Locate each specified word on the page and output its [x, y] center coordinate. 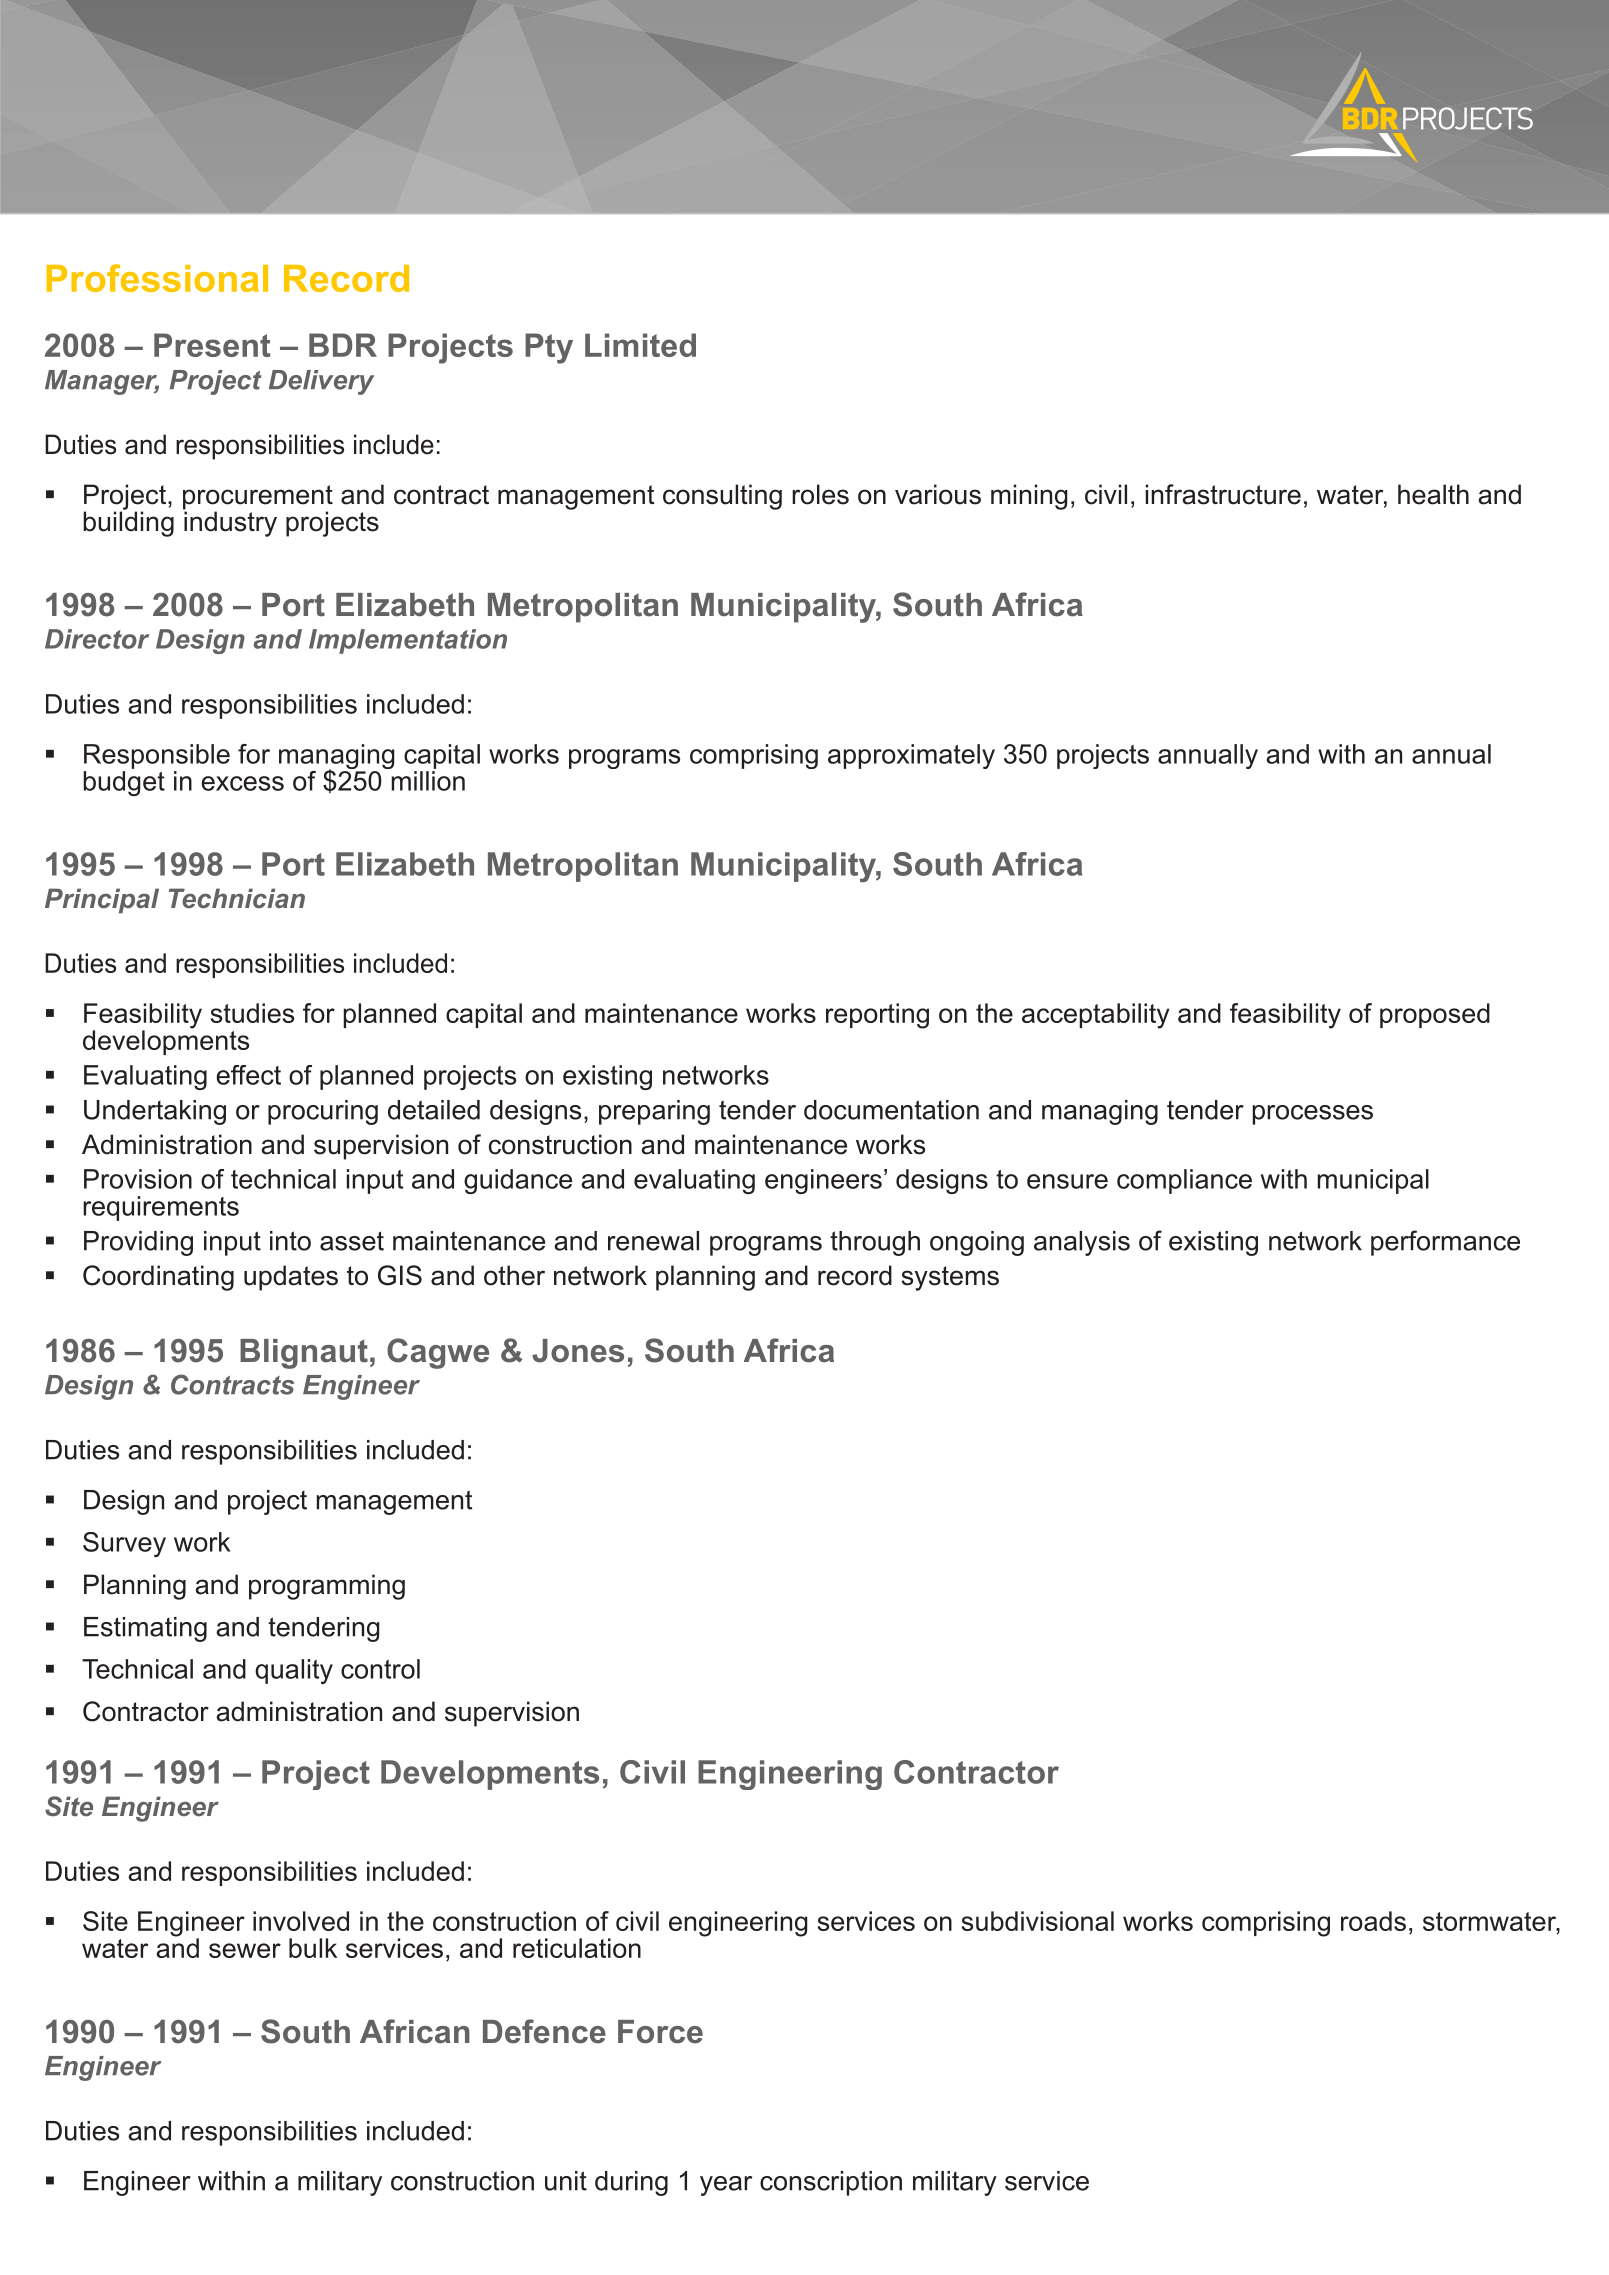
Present [212, 345]
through [875, 1243]
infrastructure [1223, 494]
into [290, 1241]
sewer [245, 1950]
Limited [640, 345]
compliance [1184, 1181]
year [726, 2186]
